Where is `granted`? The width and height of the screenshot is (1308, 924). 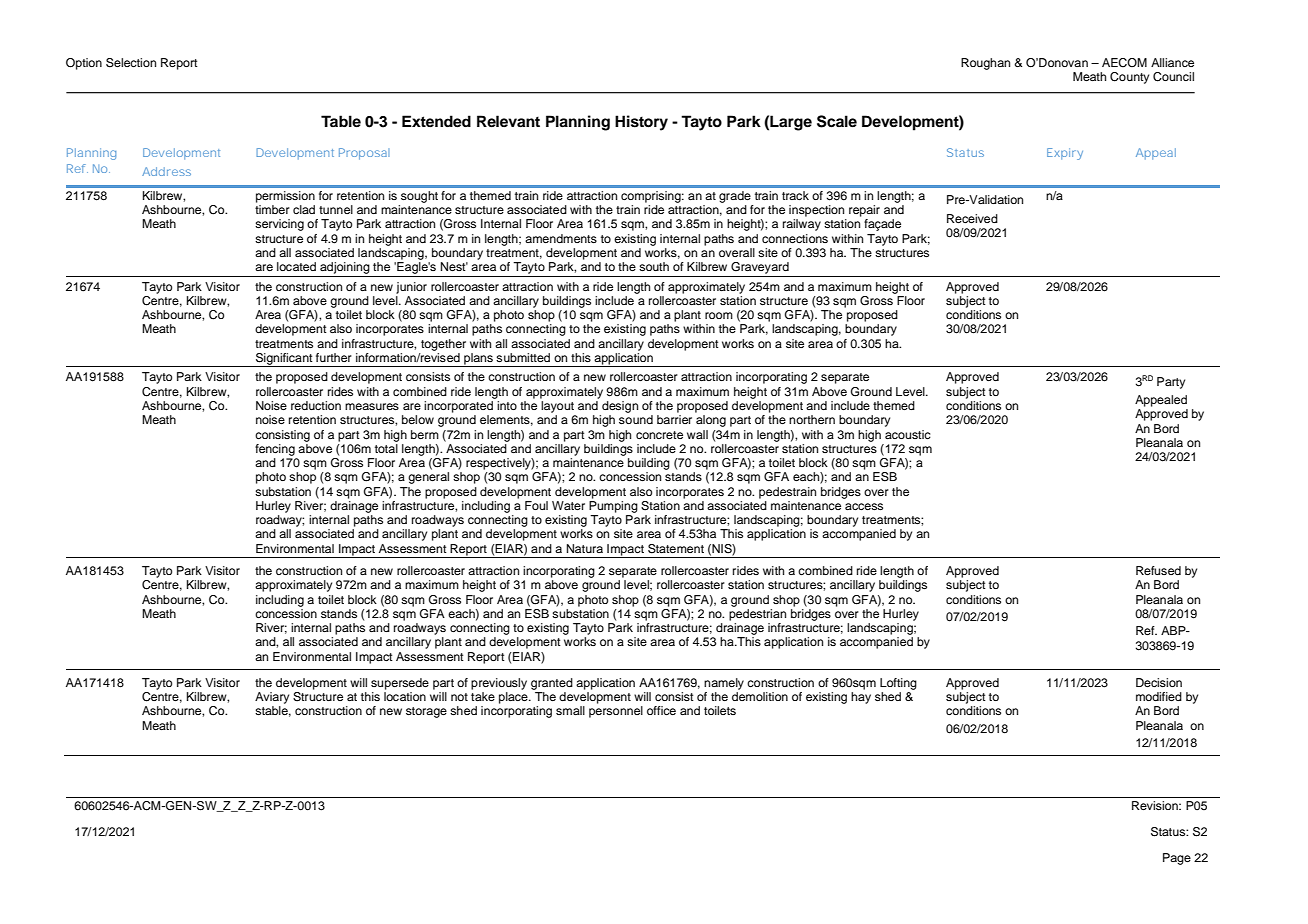
granted is located at coordinates (552, 684).
